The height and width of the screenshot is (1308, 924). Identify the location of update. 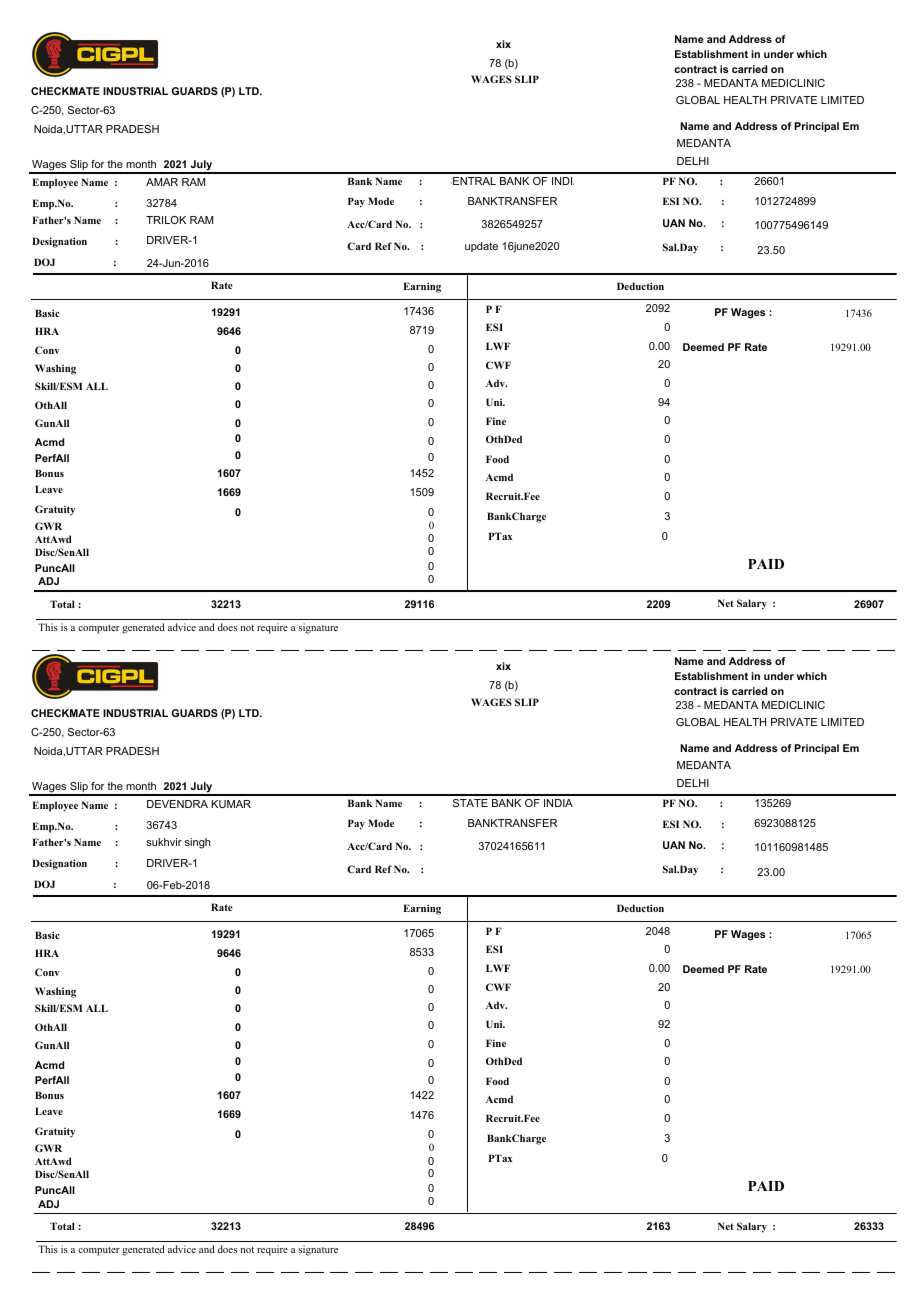
(481, 247).
